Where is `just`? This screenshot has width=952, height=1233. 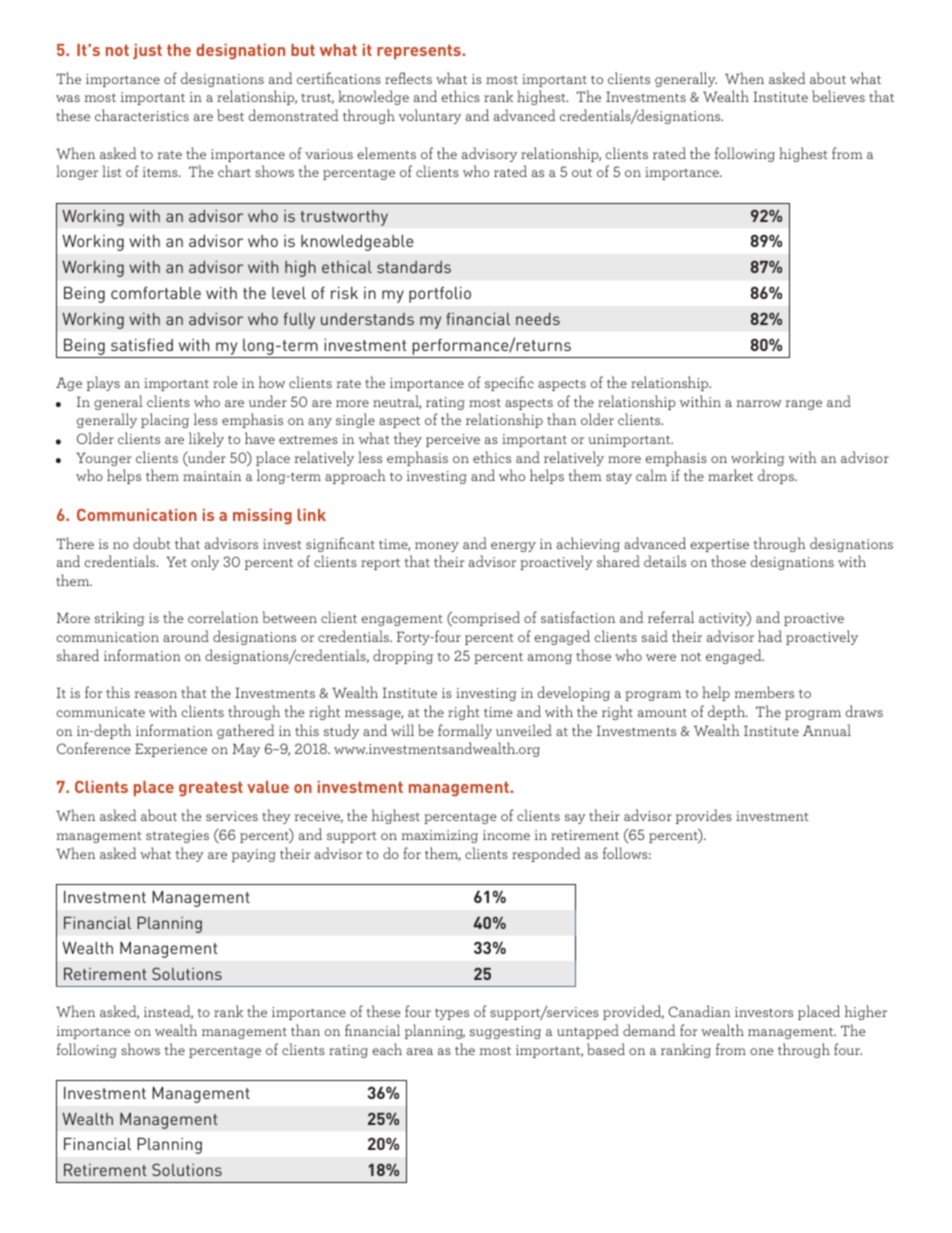
just is located at coordinates (147, 51).
